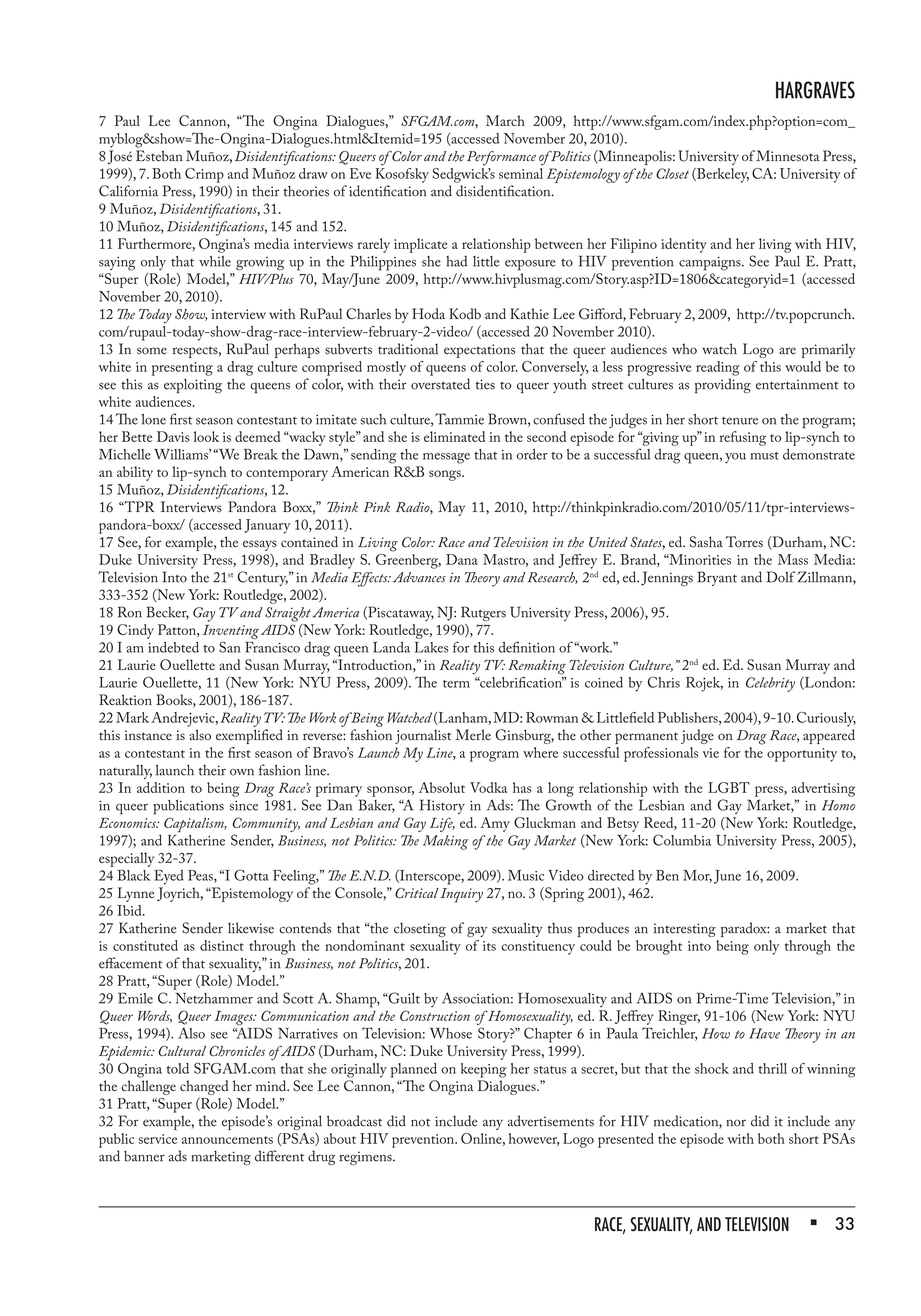  Describe the element at coordinates (204, 175) in the screenshot. I see `Crimp` at that location.
